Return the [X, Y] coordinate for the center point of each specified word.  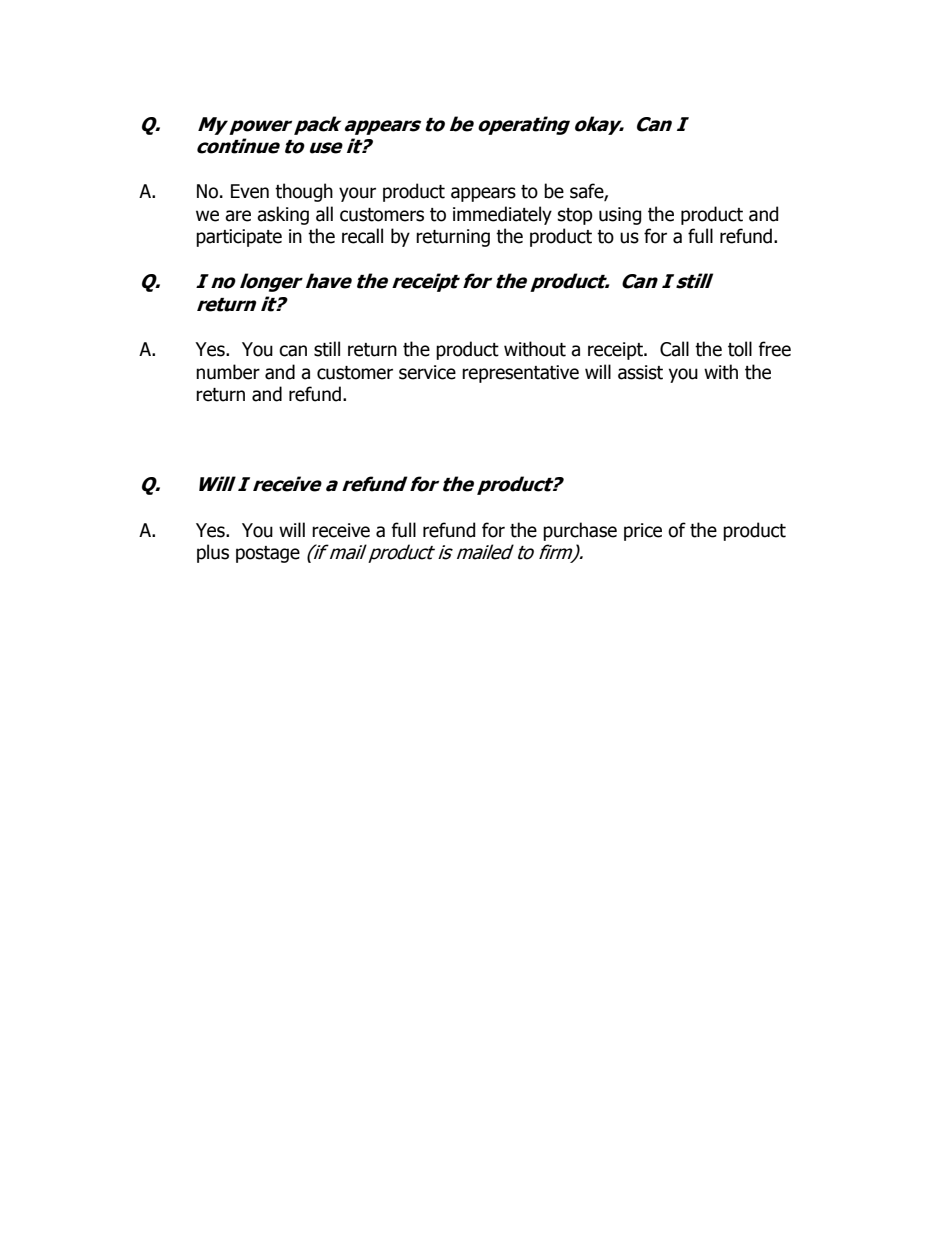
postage [268, 554]
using [620, 216]
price [643, 532]
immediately [502, 215]
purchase [580, 531]
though [304, 192]
